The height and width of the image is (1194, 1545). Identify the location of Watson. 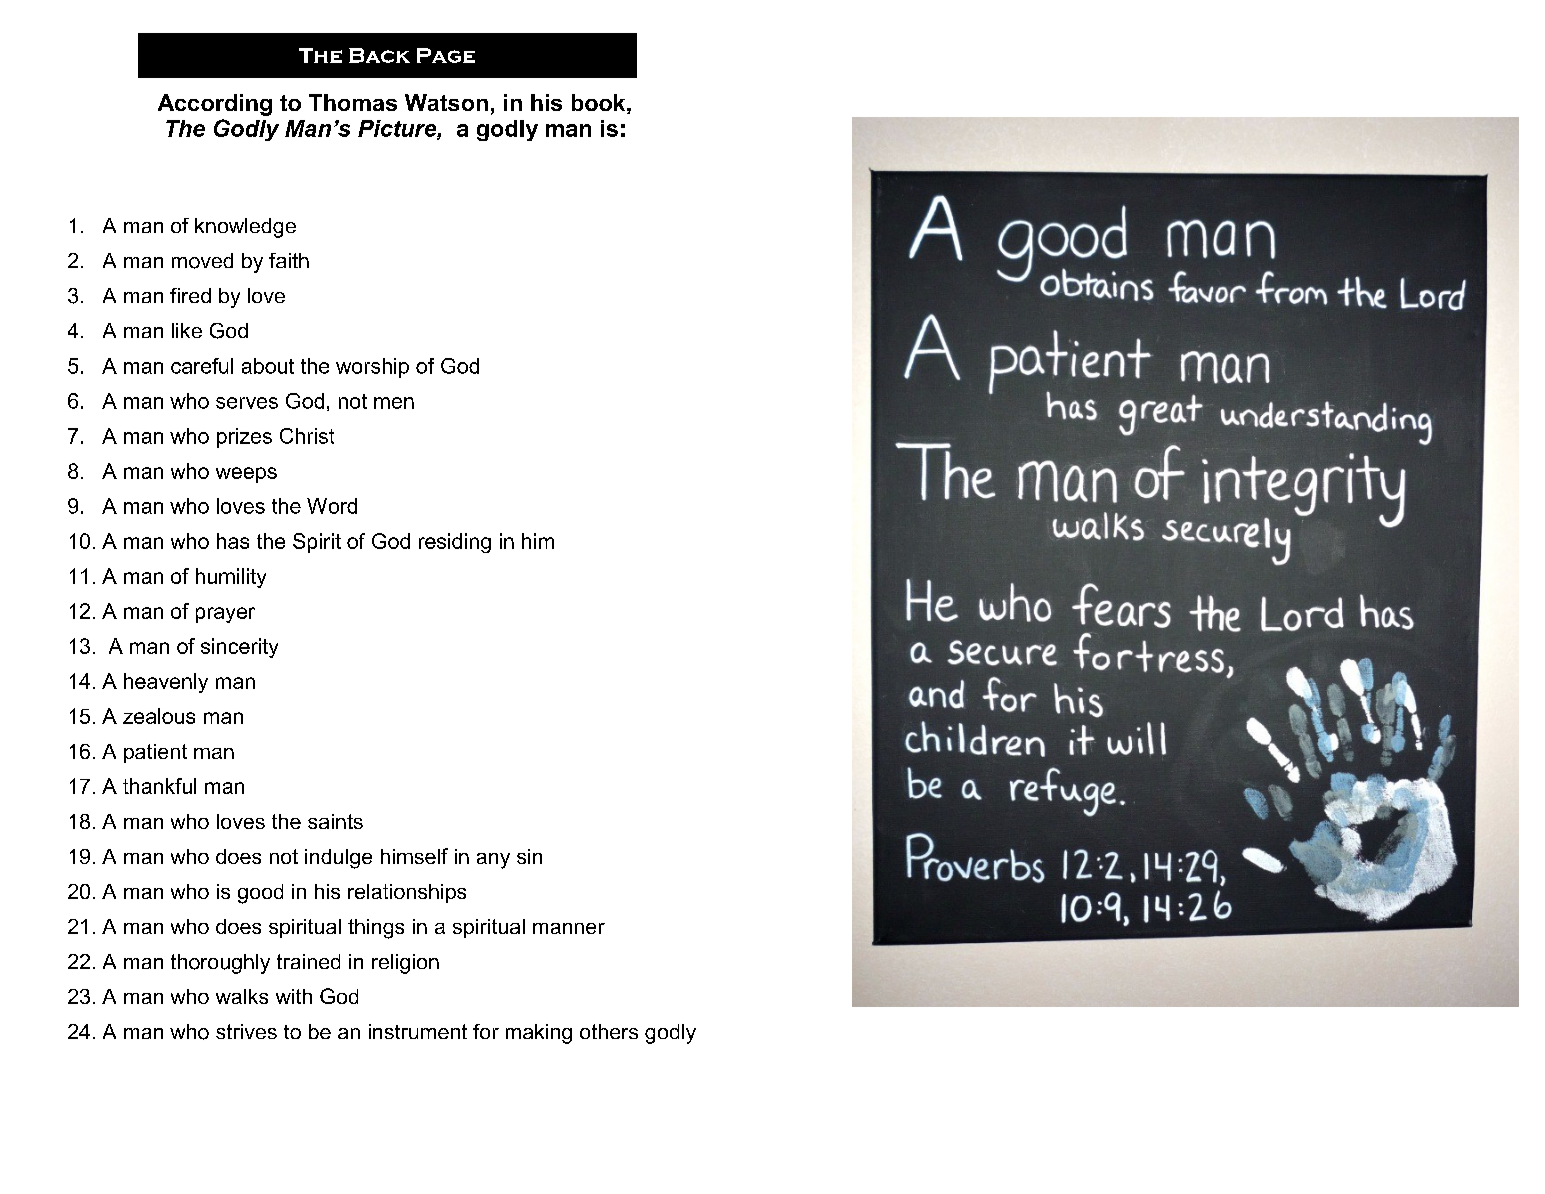
(446, 102).
